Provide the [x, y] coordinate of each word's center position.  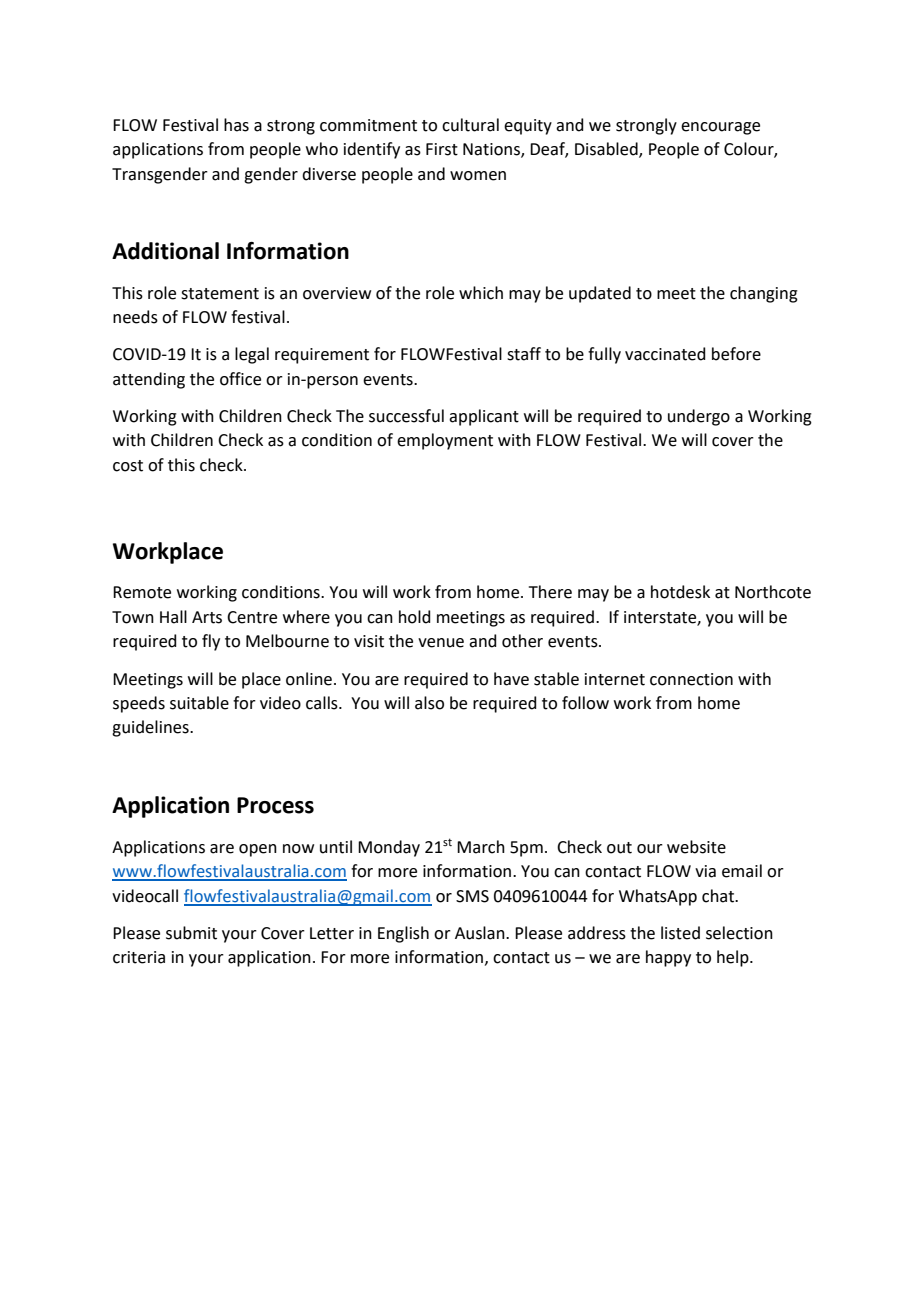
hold [415, 617]
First [442, 149]
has [236, 125]
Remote [142, 592]
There [550, 592]
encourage [720, 128]
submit [191, 933]
